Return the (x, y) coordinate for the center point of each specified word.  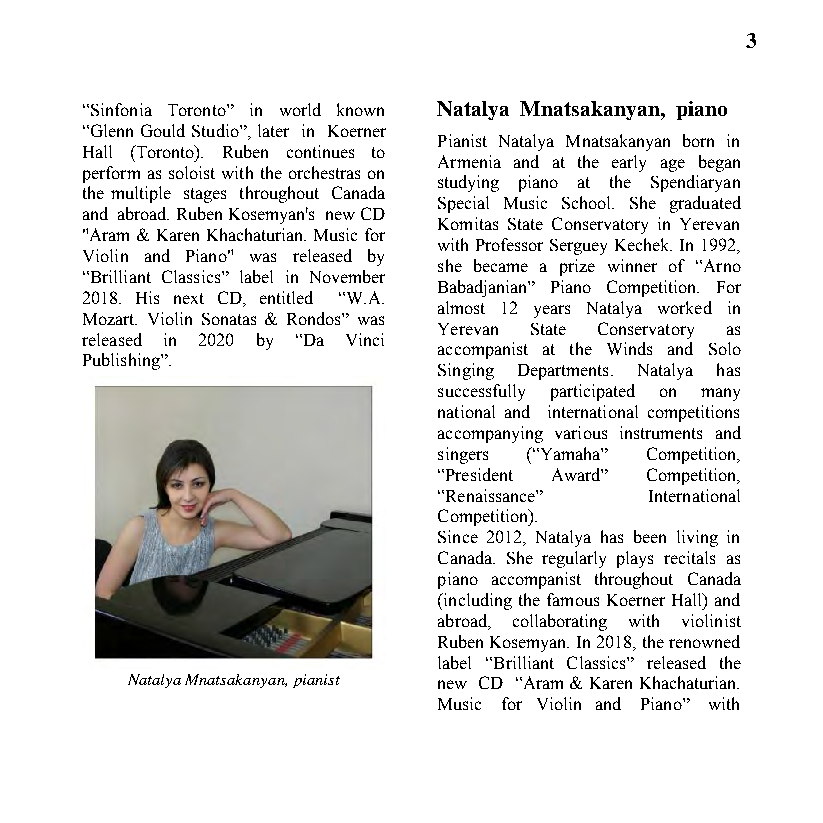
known (360, 109)
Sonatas (229, 319)
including (477, 601)
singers (463, 455)
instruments (661, 432)
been (650, 536)
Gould (163, 130)
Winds (629, 348)
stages (205, 195)
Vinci (365, 339)
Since (458, 536)
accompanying (490, 434)
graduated (705, 204)
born (698, 140)
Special (463, 204)
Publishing (122, 361)
